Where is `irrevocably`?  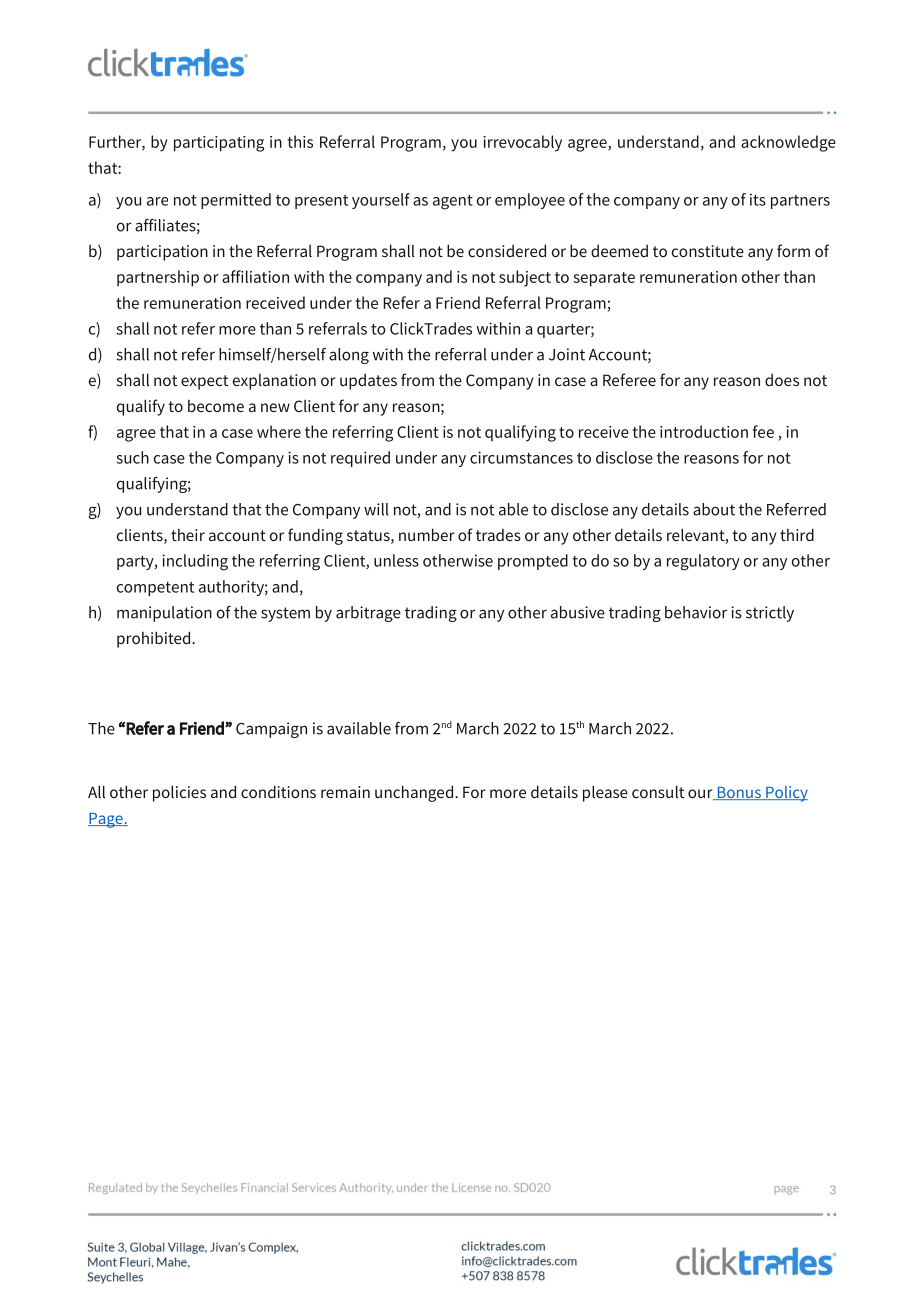
irrevocably is located at coordinates (522, 143).
